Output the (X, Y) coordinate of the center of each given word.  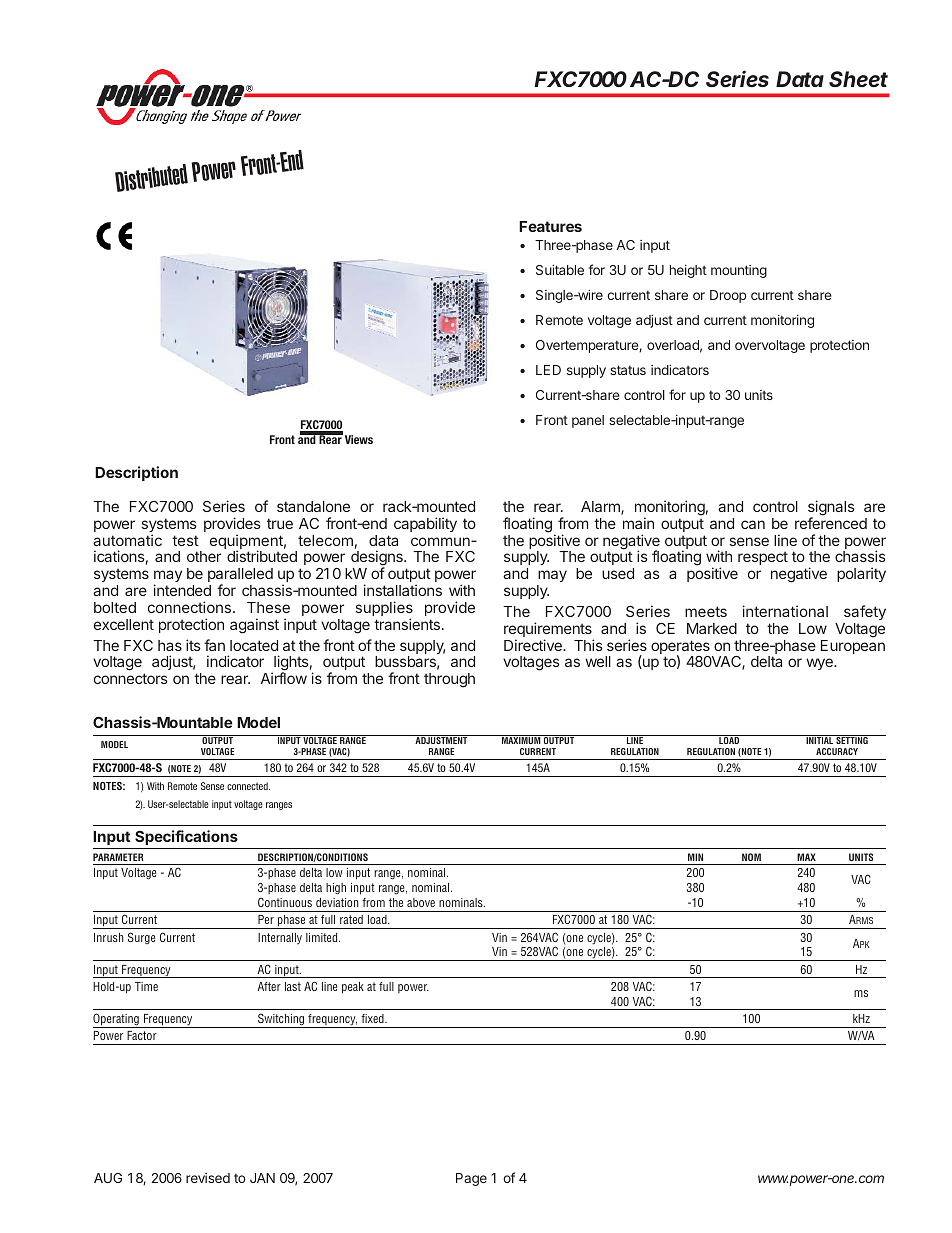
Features (550, 226)
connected (248, 786)
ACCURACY (837, 751)
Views (359, 439)
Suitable (560, 270)
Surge (141, 938)
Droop (728, 296)
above (421, 902)
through (449, 680)
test (185, 540)
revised (208, 1178)
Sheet (858, 79)
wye (820, 664)
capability (425, 524)
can (753, 524)
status (628, 370)
